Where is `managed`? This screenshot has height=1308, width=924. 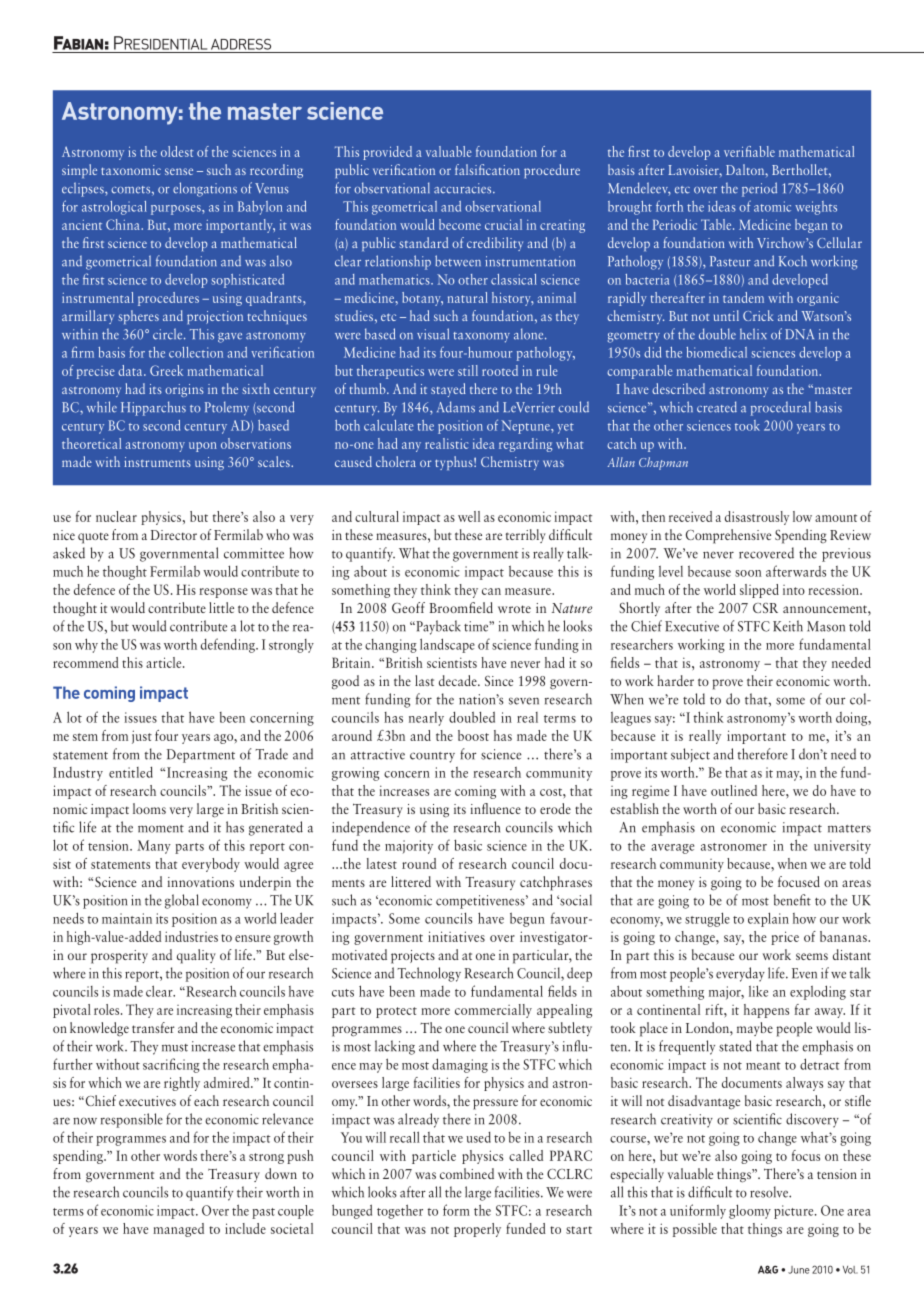 managed is located at coordinates (178, 1230).
